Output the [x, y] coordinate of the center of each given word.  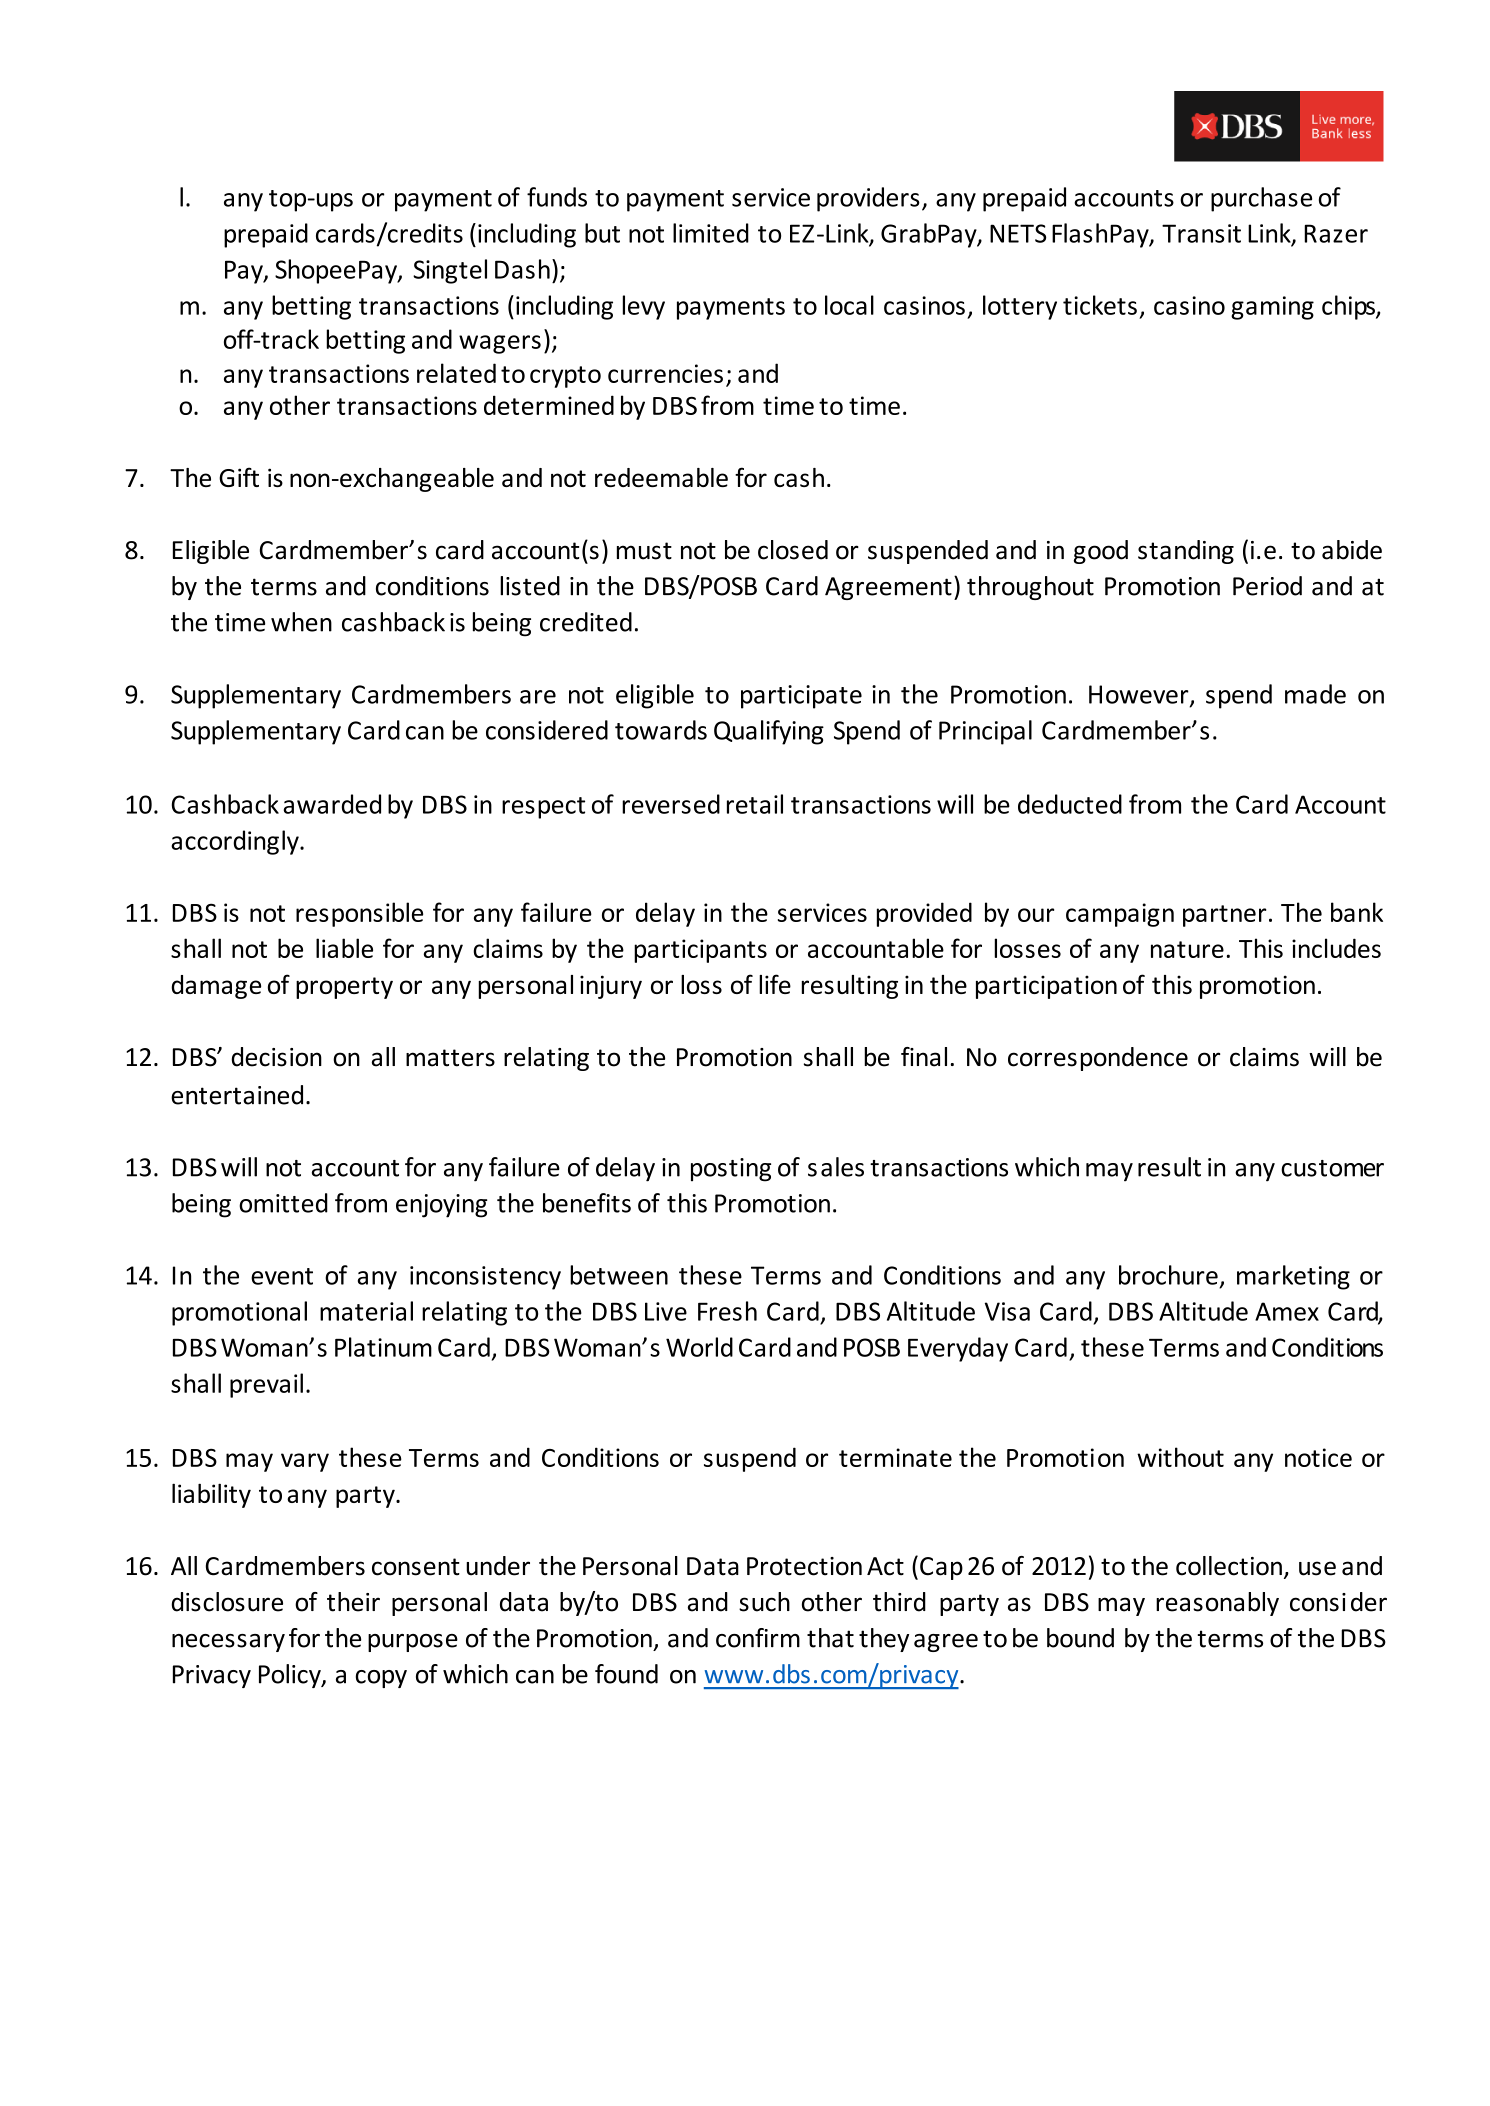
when [301, 622]
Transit [1201, 233]
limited [711, 233]
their [353, 1602]
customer [1332, 1168]
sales [836, 1167]
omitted [283, 1203]
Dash [522, 269]
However [1140, 695]
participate [801, 697]
